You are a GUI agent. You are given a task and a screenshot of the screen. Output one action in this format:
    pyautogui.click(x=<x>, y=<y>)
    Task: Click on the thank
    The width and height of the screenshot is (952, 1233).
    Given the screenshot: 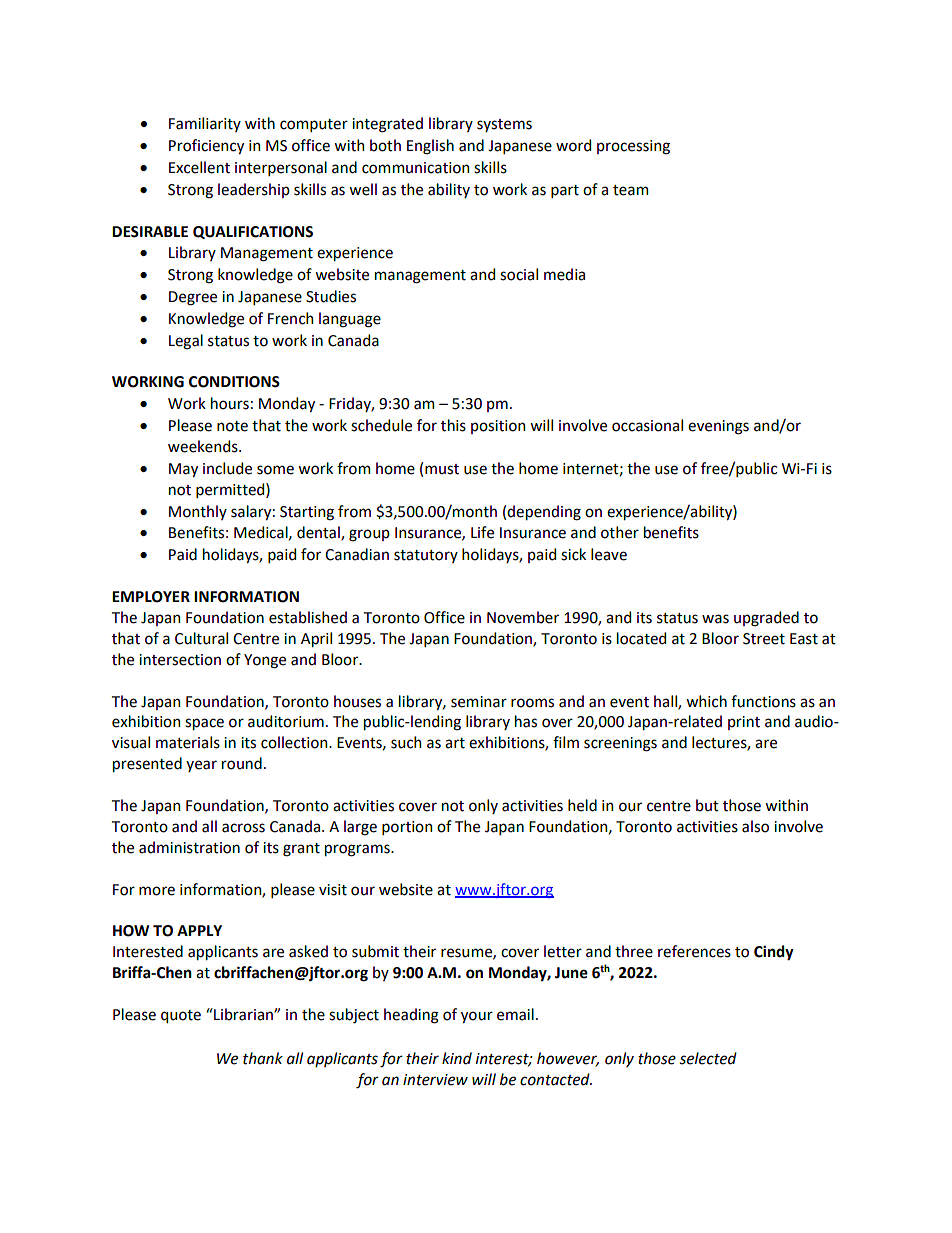 What is the action you would take?
    pyautogui.click(x=263, y=1058)
